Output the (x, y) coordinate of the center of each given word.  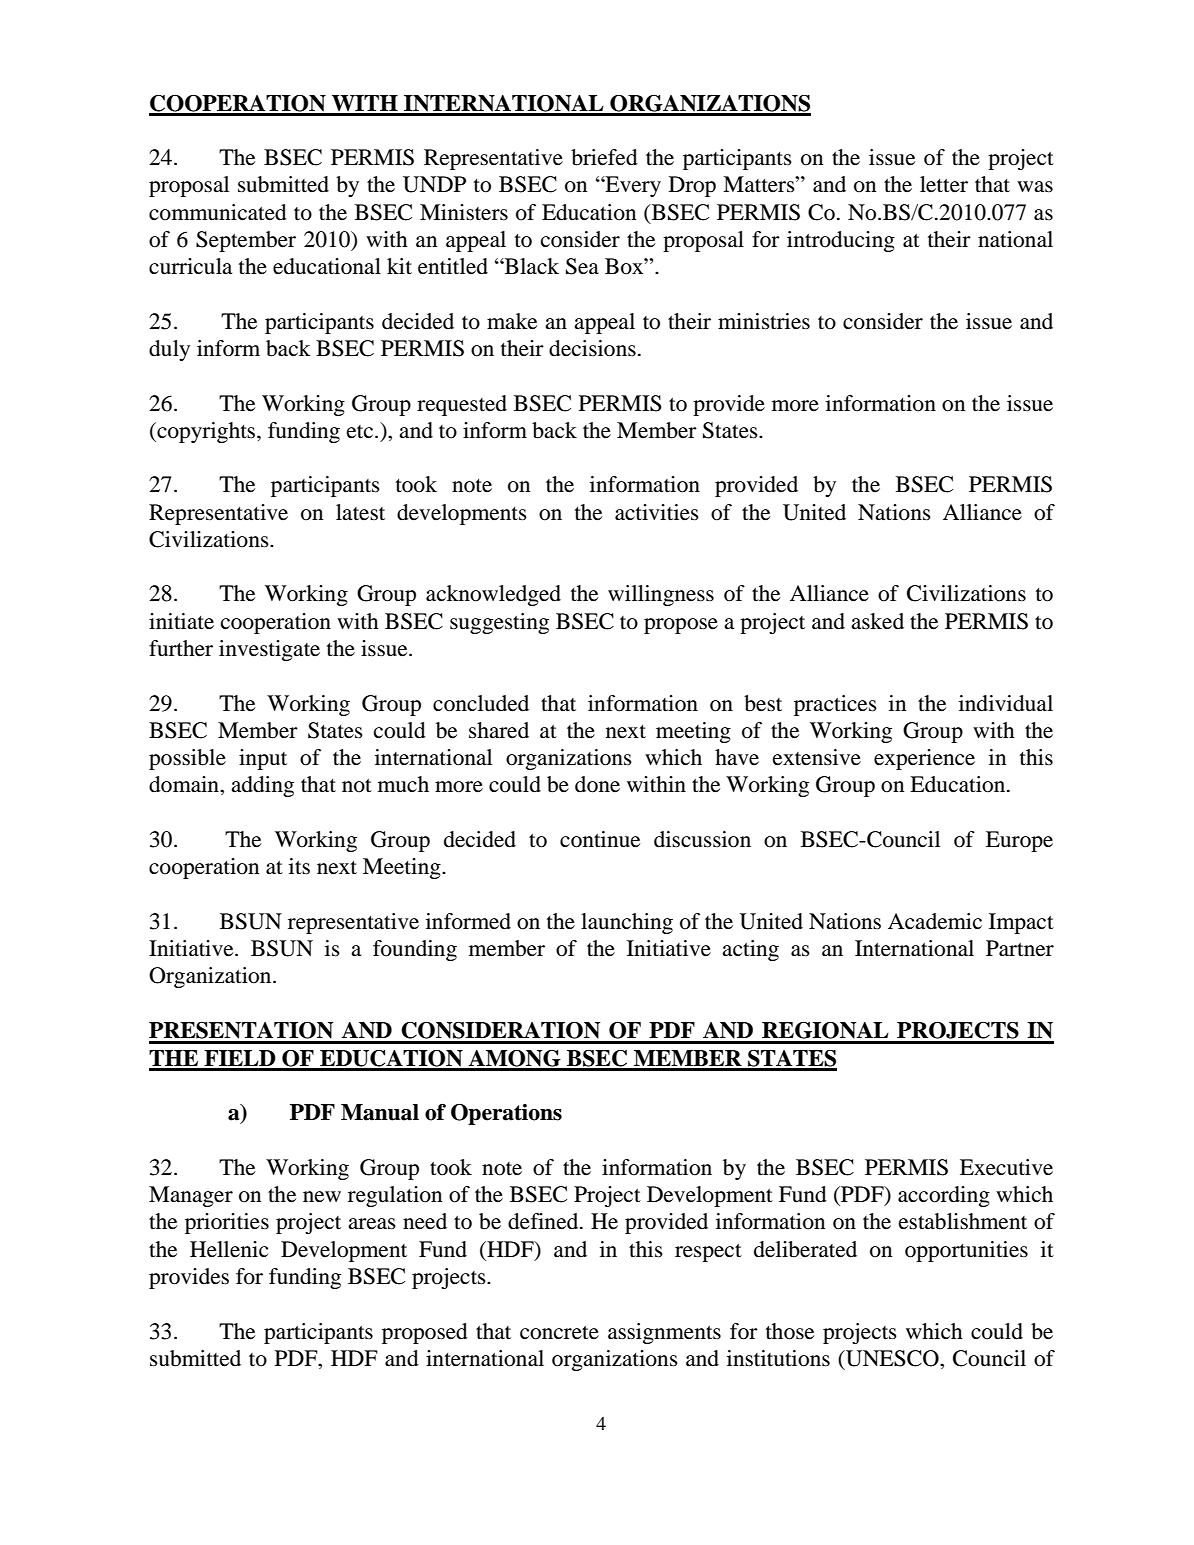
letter (944, 184)
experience (924, 759)
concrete (559, 1333)
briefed (604, 157)
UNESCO (892, 1358)
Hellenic (229, 1249)
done (597, 784)
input (263, 759)
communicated (218, 212)
